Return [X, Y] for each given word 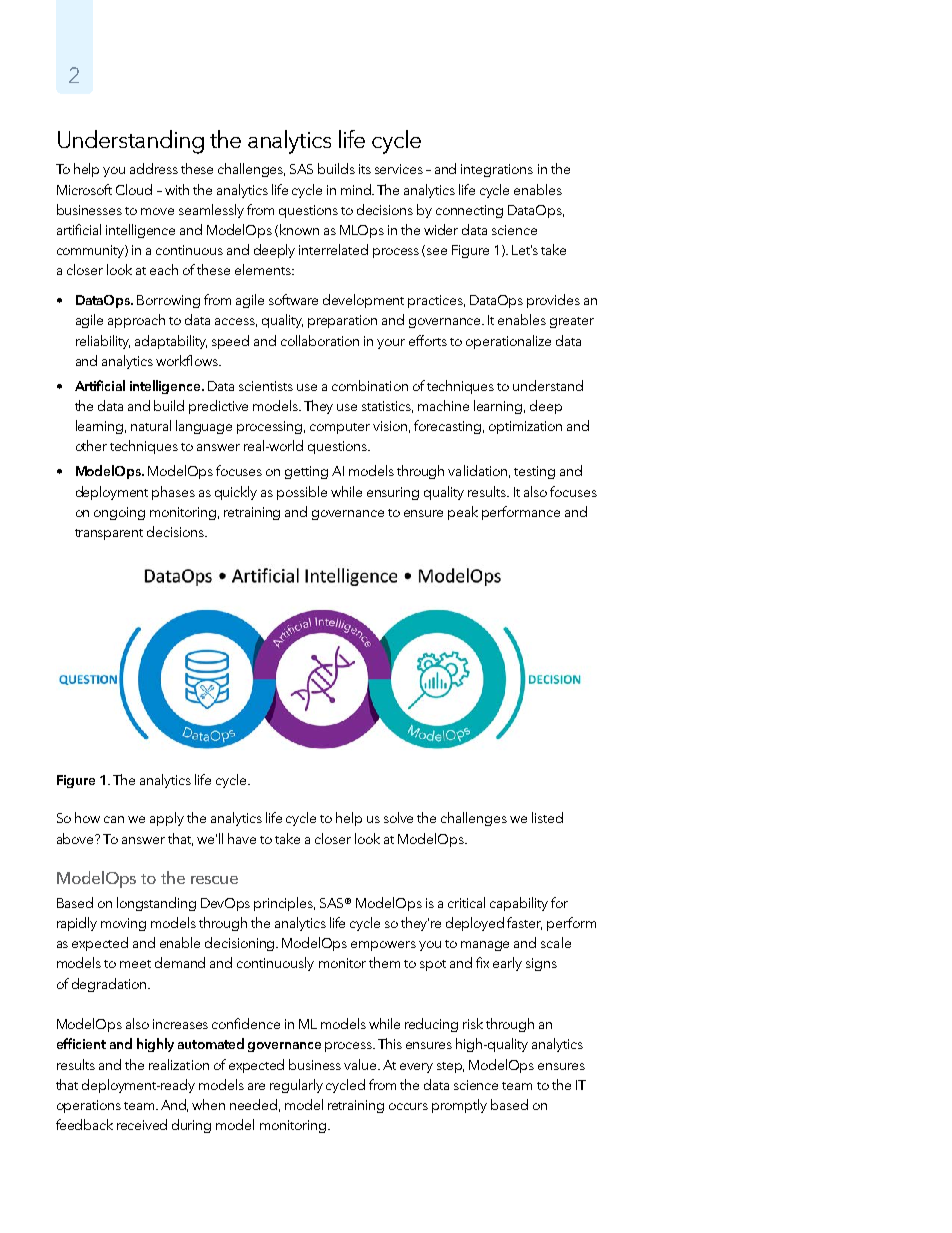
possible [302, 493]
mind [357, 189]
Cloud [134, 189]
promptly [459, 1106]
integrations [497, 170]
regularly [296, 1086]
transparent [109, 534]
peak [463, 513]
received [142, 1124]
